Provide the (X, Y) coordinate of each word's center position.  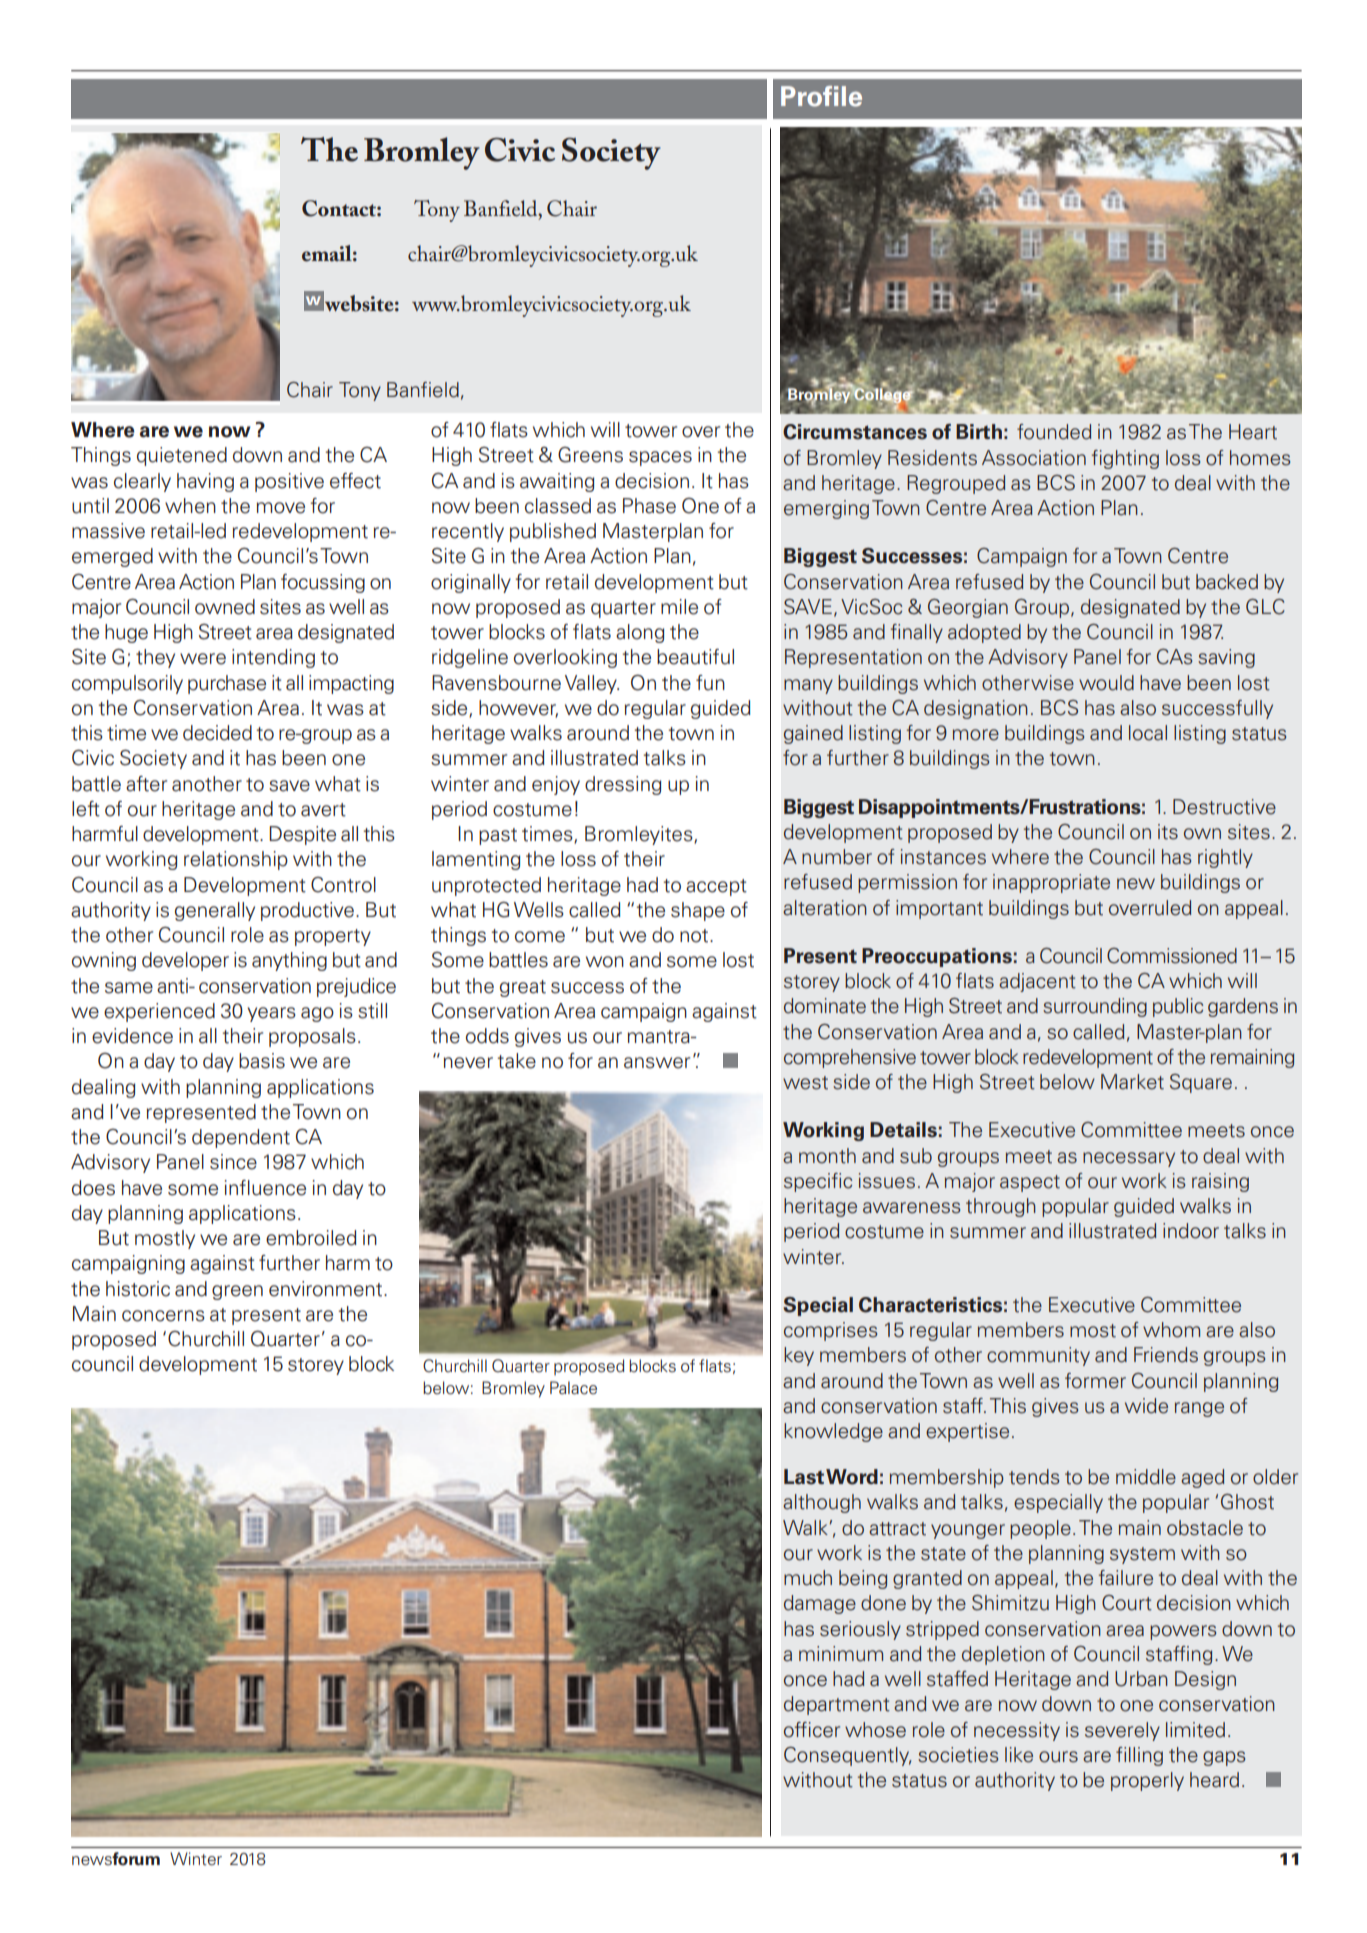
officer (812, 1730)
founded (1054, 432)
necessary (1129, 1159)
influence (265, 1188)
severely (1122, 1731)
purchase (227, 684)
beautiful (695, 657)
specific (818, 1182)
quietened (182, 456)
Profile (821, 96)
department (837, 1705)
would (1106, 683)
